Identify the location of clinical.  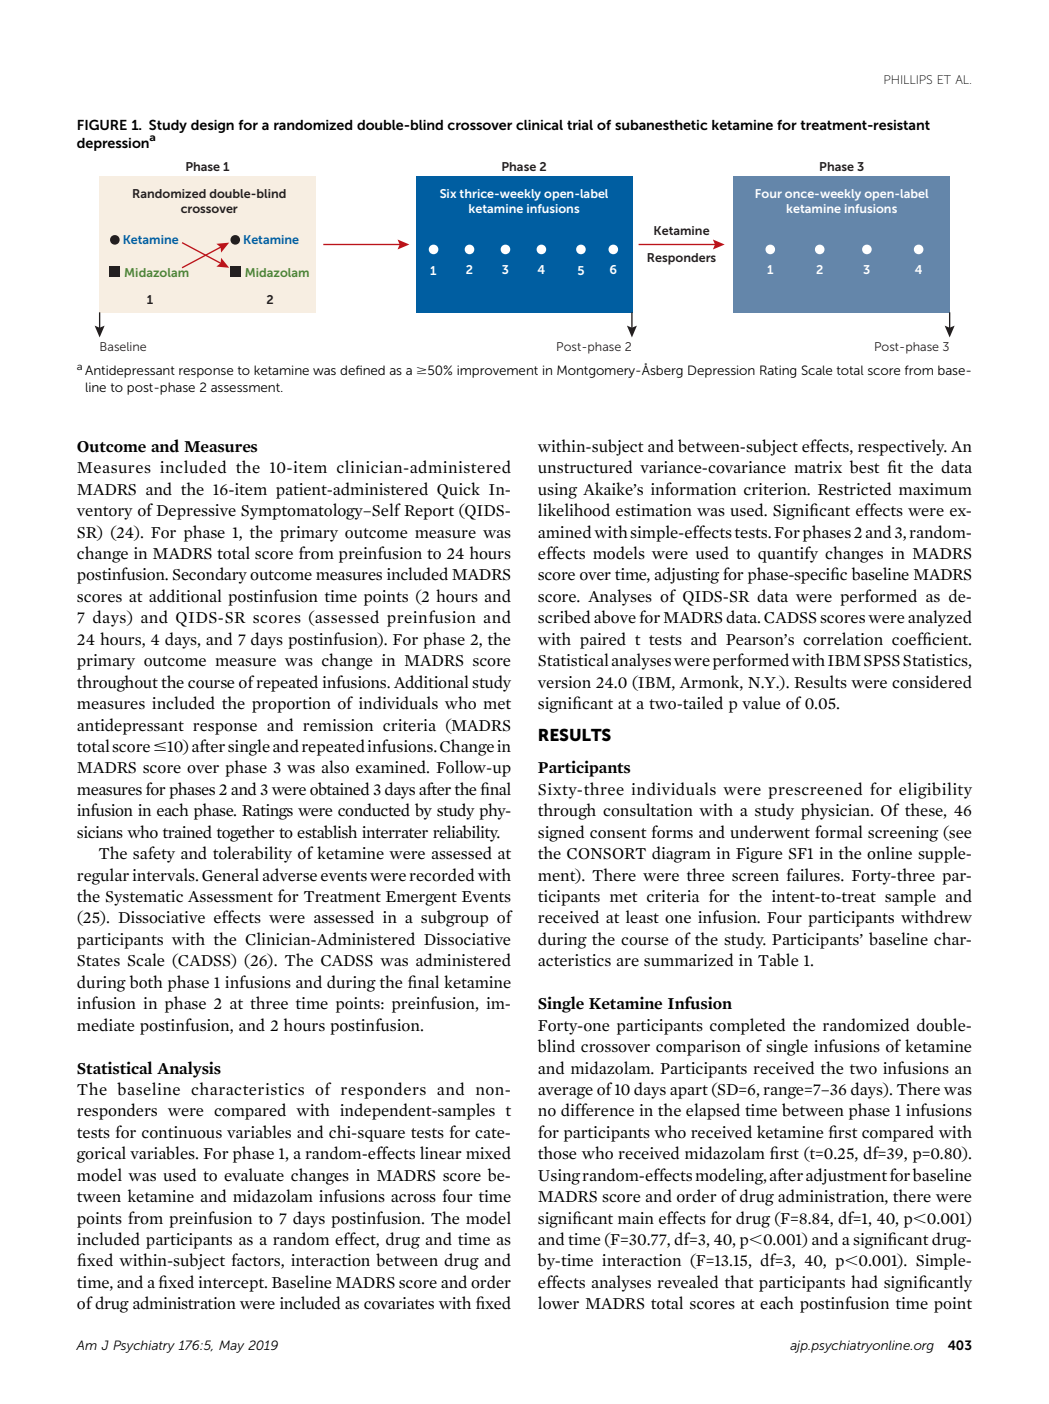
(539, 125).
